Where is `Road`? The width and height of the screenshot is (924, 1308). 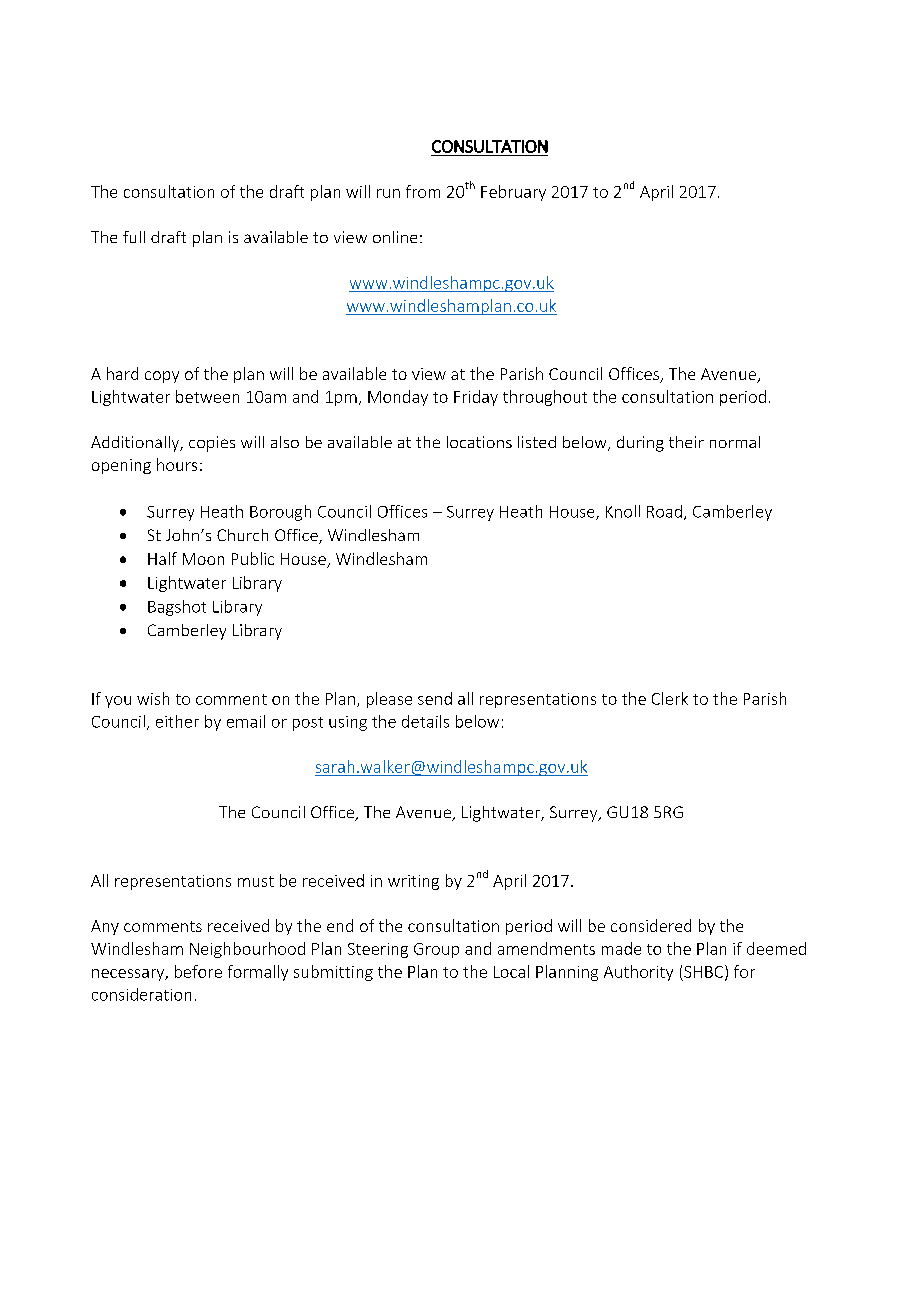
Road is located at coordinates (664, 511).
